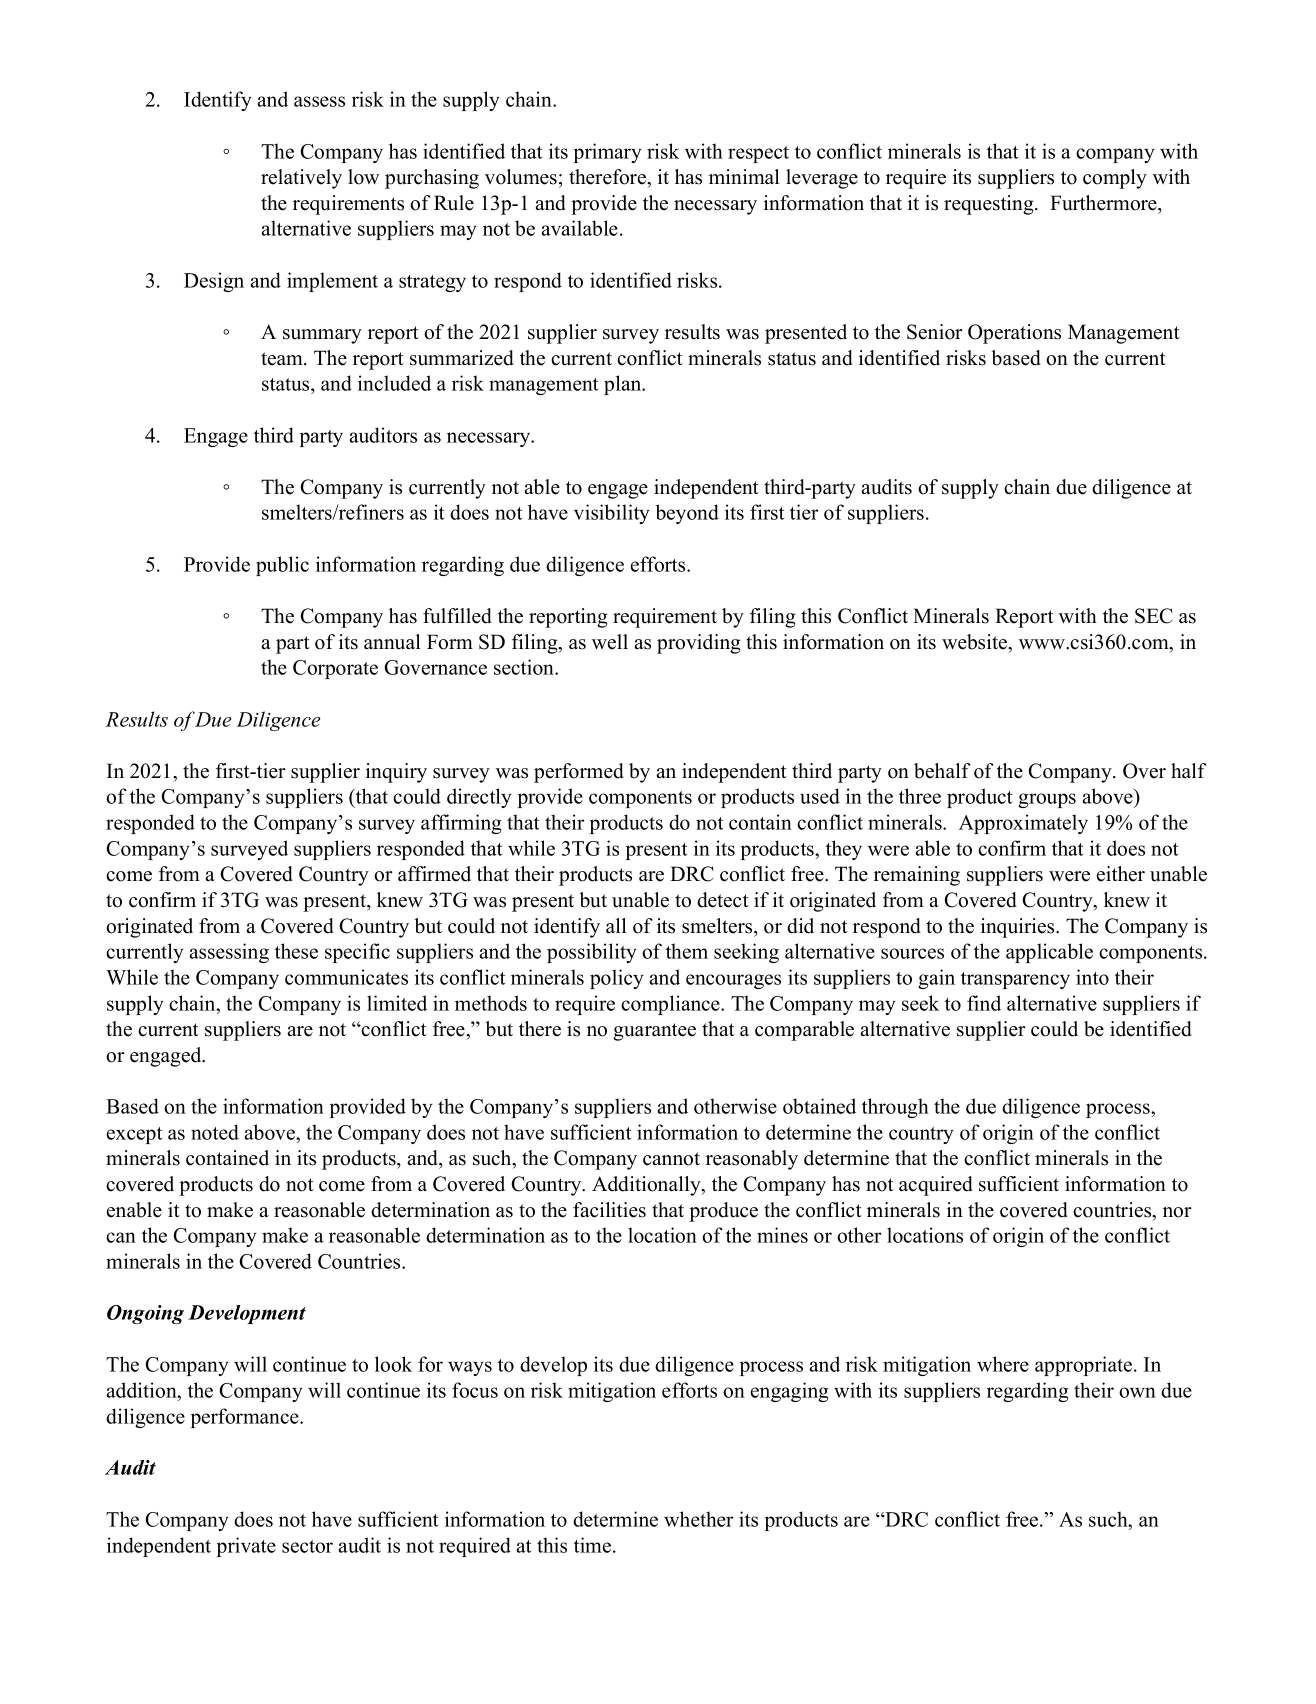 The height and width of the screenshot is (1704, 1316). Describe the element at coordinates (215, 1132) in the screenshot. I see `noted` at that location.
